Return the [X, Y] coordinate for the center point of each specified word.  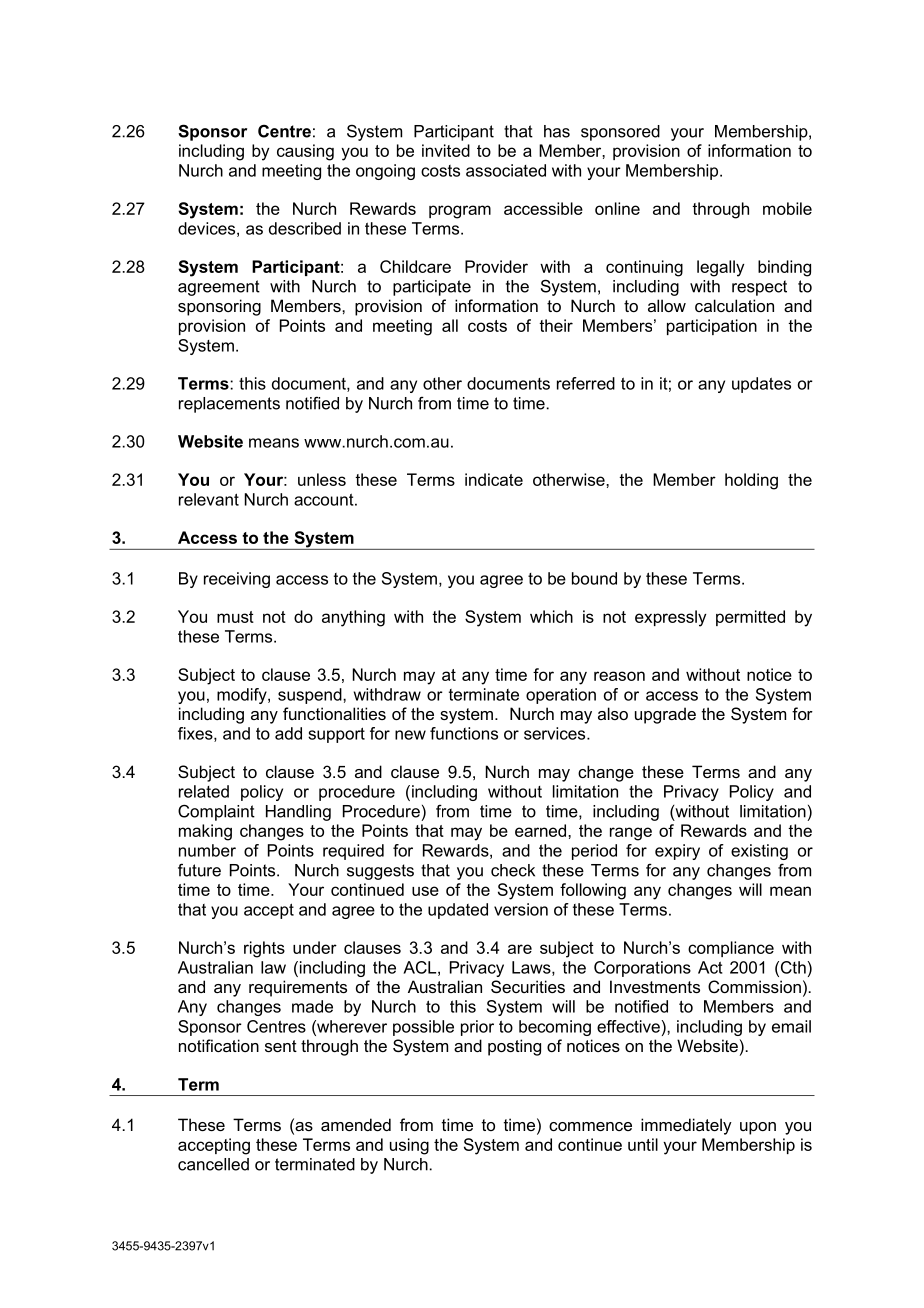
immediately [686, 1126]
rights [264, 949]
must [235, 617]
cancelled [213, 1164]
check [513, 870]
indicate [494, 479]
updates [761, 385]
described [305, 228]
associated [506, 170]
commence [590, 1126]
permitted [750, 618]
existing [759, 852]
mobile [787, 208]
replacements [229, 405]
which [551, 616]
